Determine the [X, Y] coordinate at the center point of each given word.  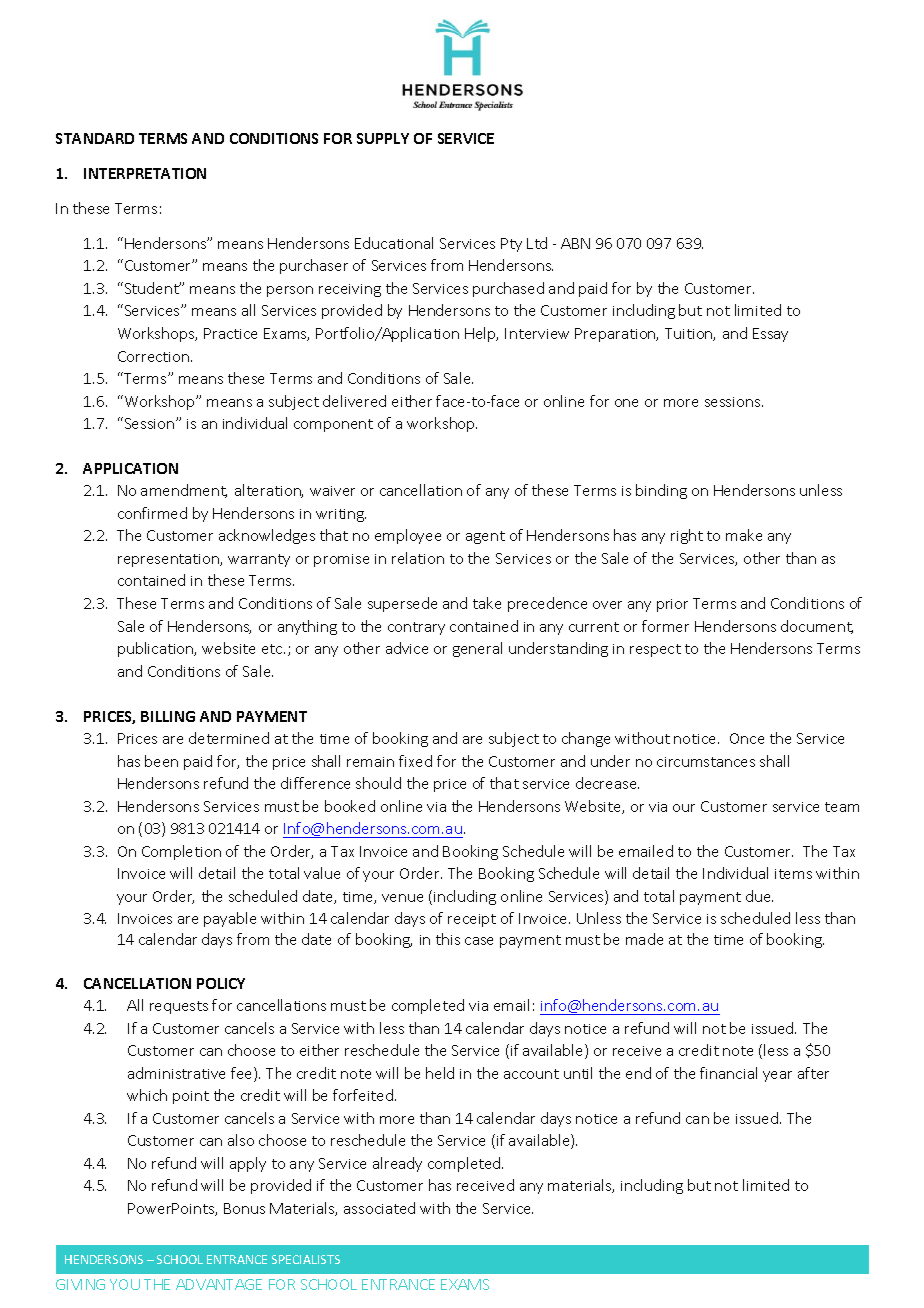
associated [379, 1208]
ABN [575, 243]
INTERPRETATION [145, 173]
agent [485, 537]
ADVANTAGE [219, 1284]
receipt [472, 920]
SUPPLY [383, 138]
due [759, 896]
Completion [181, 852]
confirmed [152, 513]
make [744, 535]
